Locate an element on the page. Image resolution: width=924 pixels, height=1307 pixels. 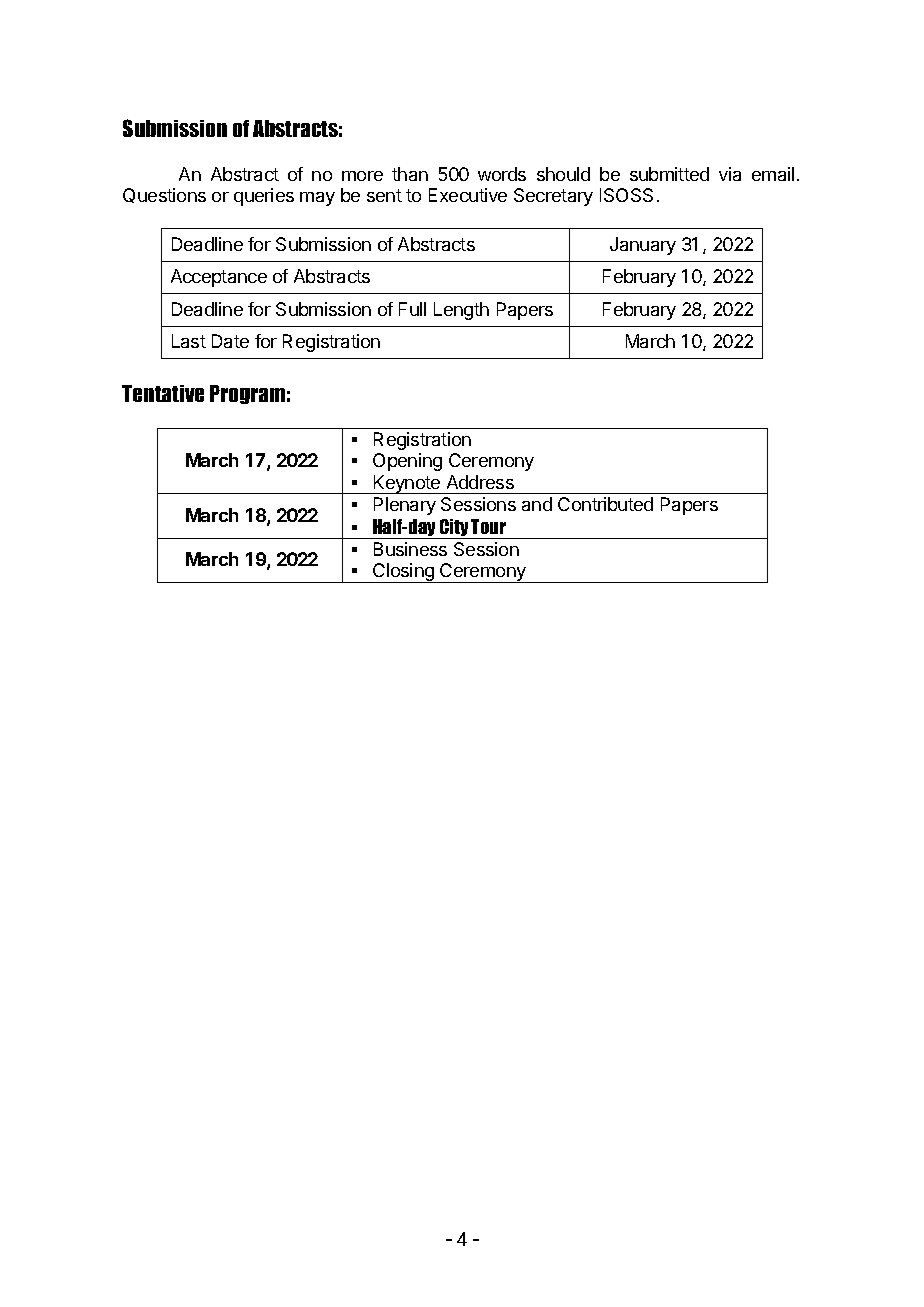
Executive is located at coordinates (468, 195).
